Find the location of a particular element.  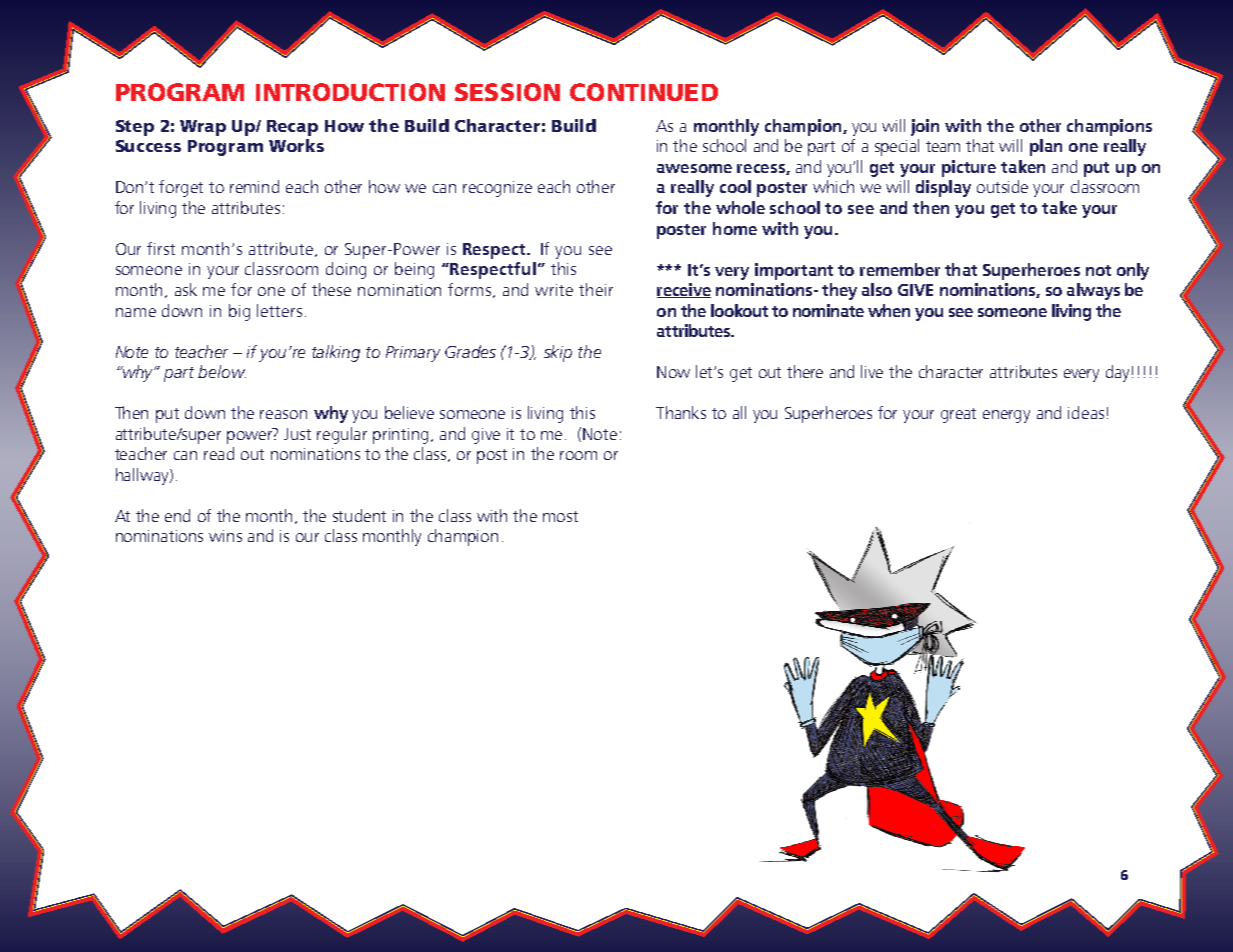

remember is located at coordinates (900, 269).
